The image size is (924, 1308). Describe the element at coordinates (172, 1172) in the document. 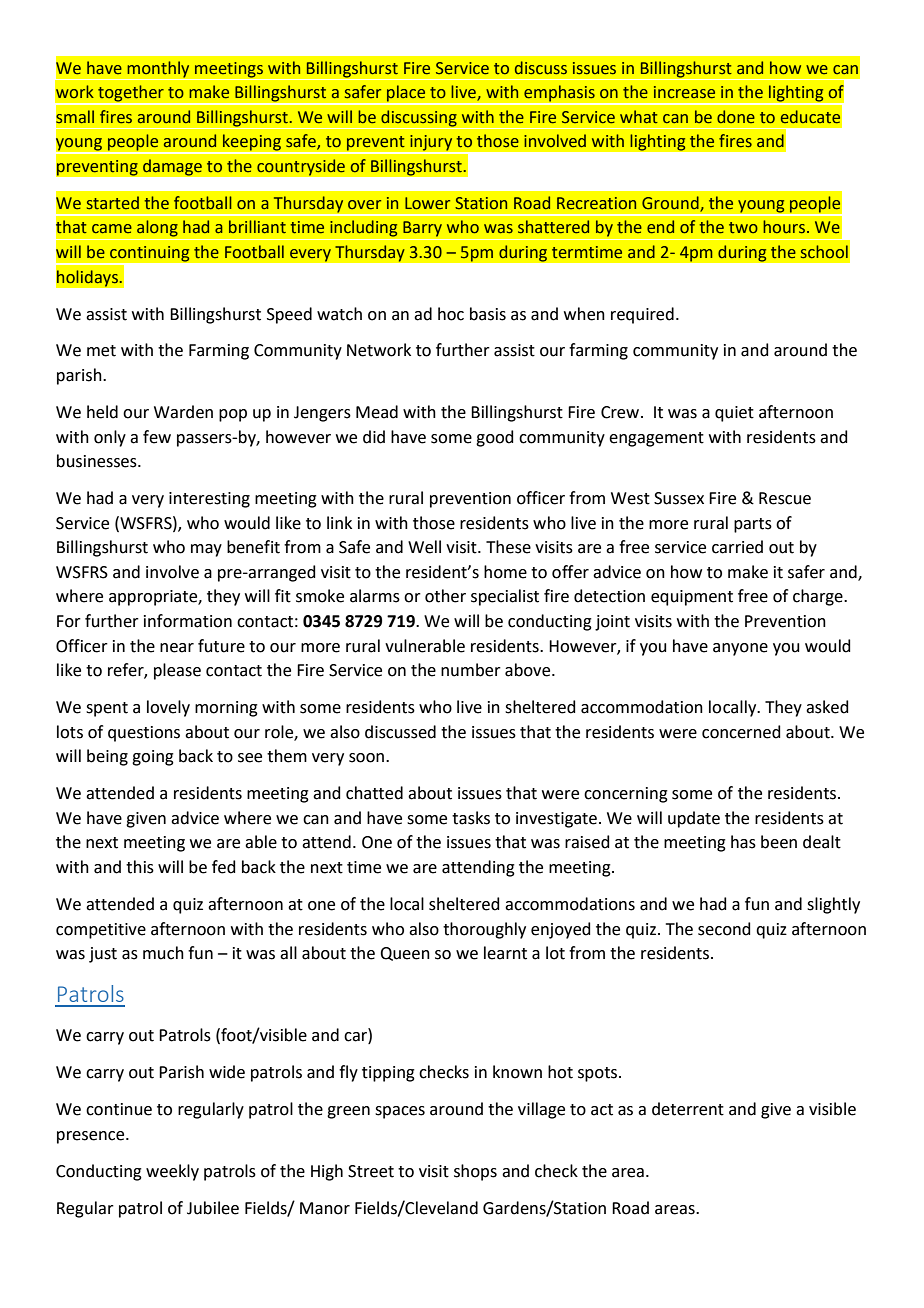

I see `weekly` at that location.
